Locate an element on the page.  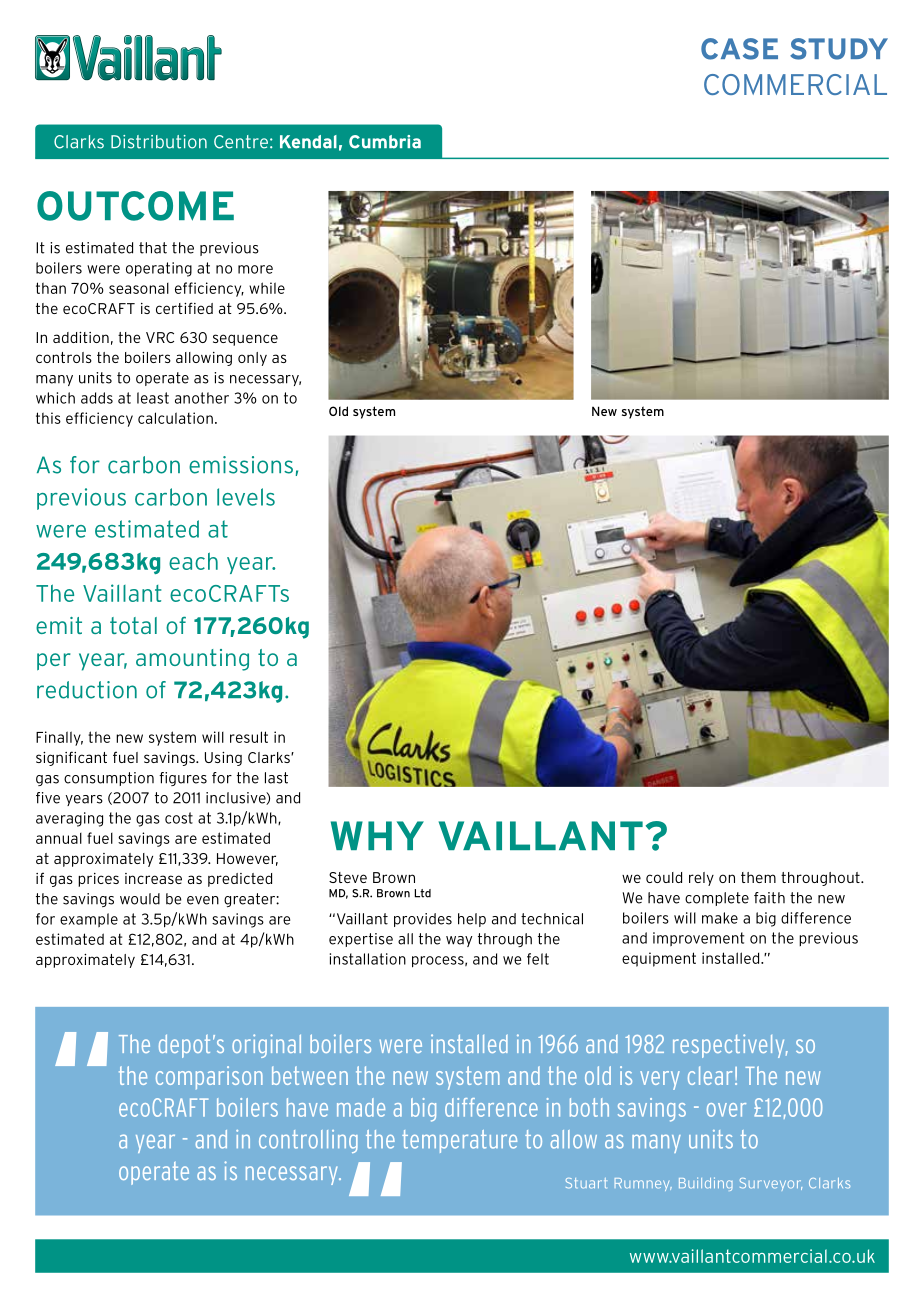
comparison is located at coordinates (209, 1077).
